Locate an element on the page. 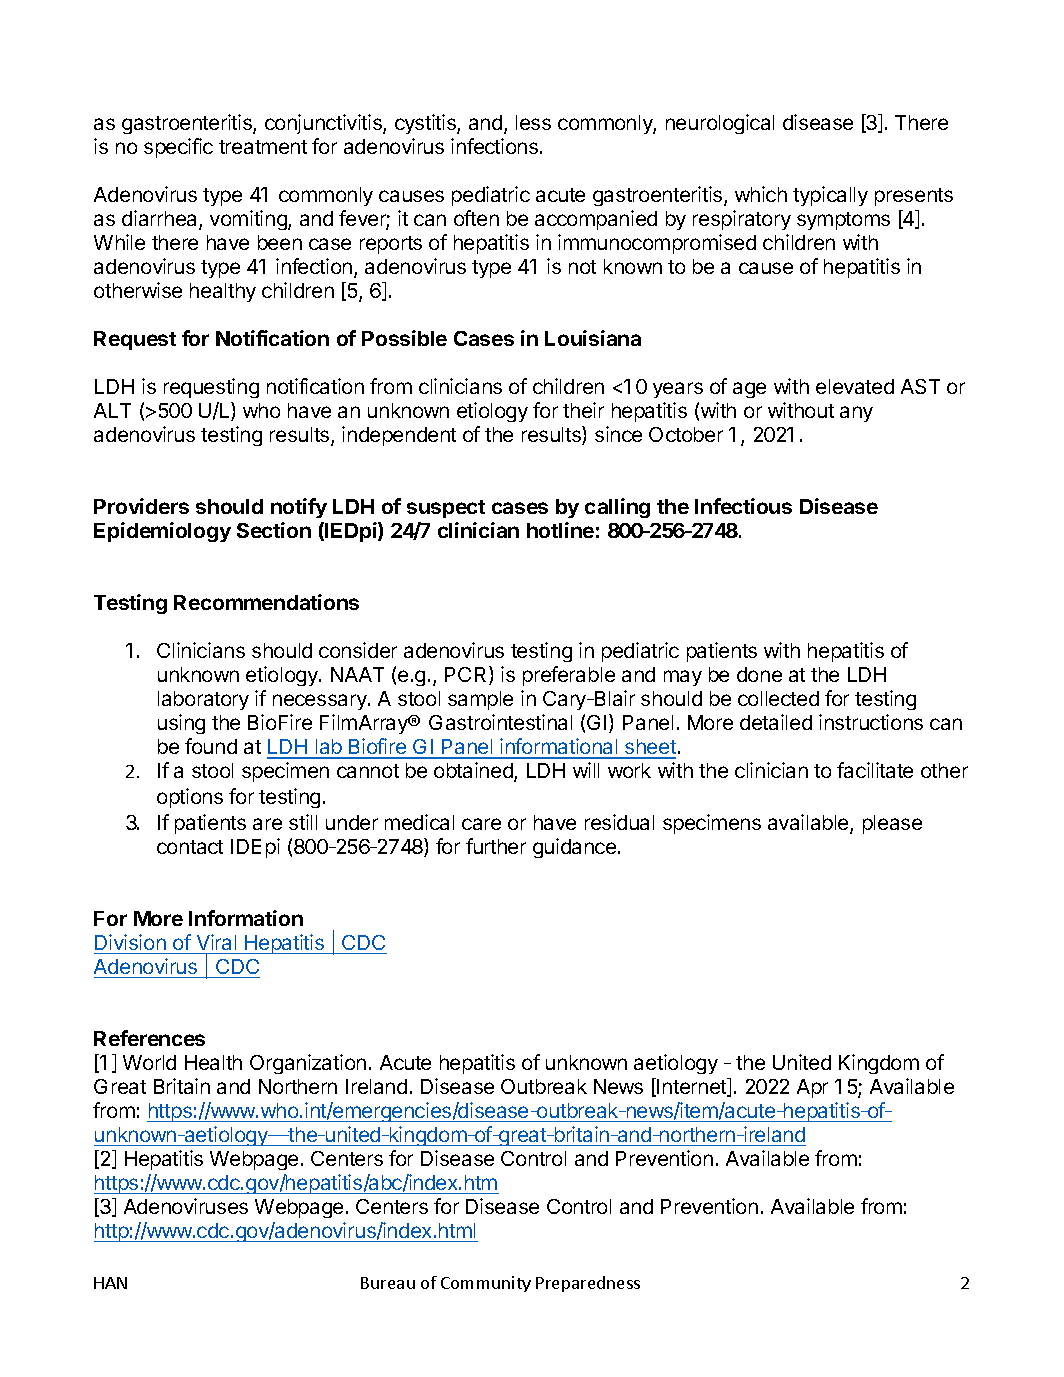 Image resolution: width=1064 pixels, height=1377 pixels. less is located at coordinates (533, 122).
